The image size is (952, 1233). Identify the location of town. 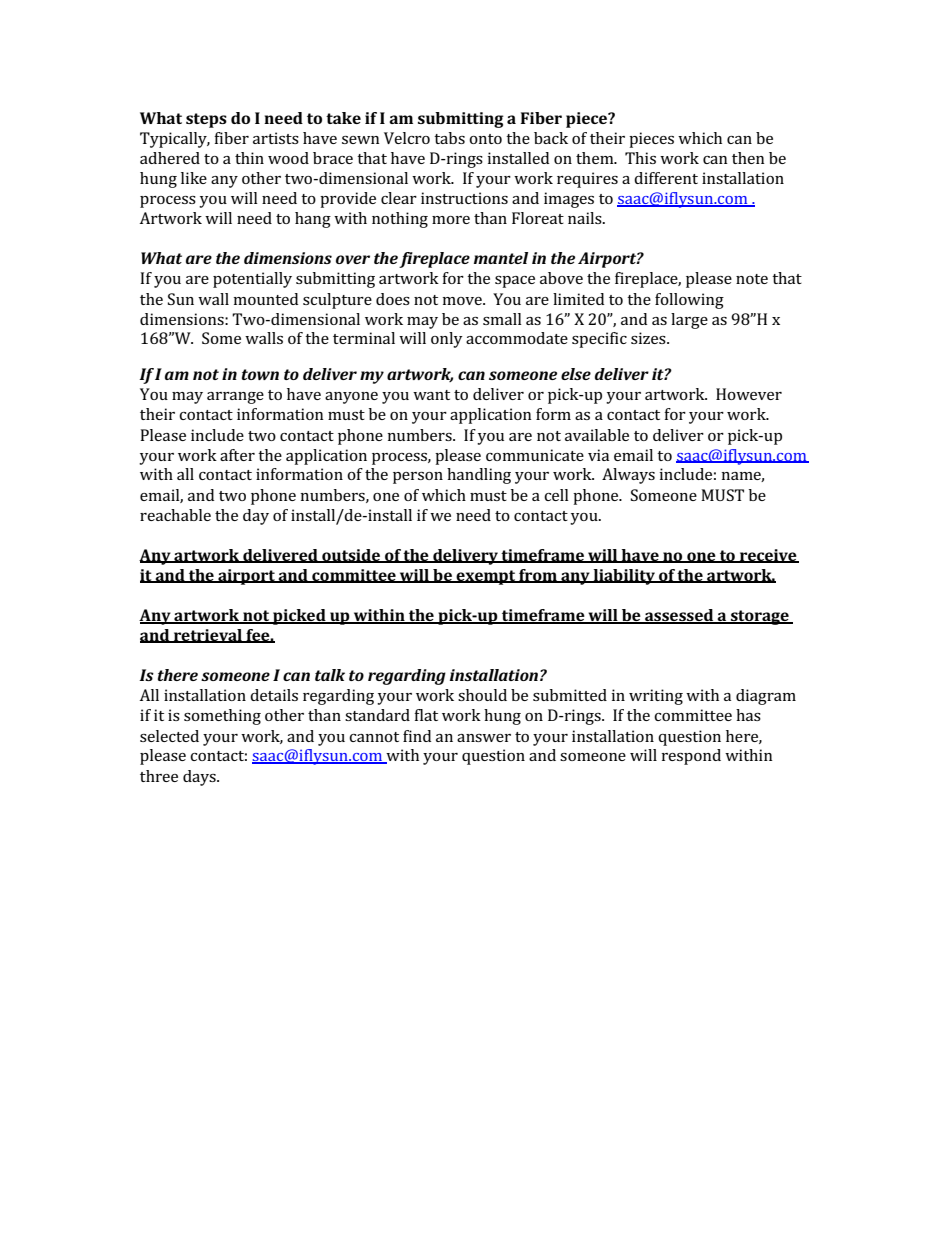
(260, 374).
